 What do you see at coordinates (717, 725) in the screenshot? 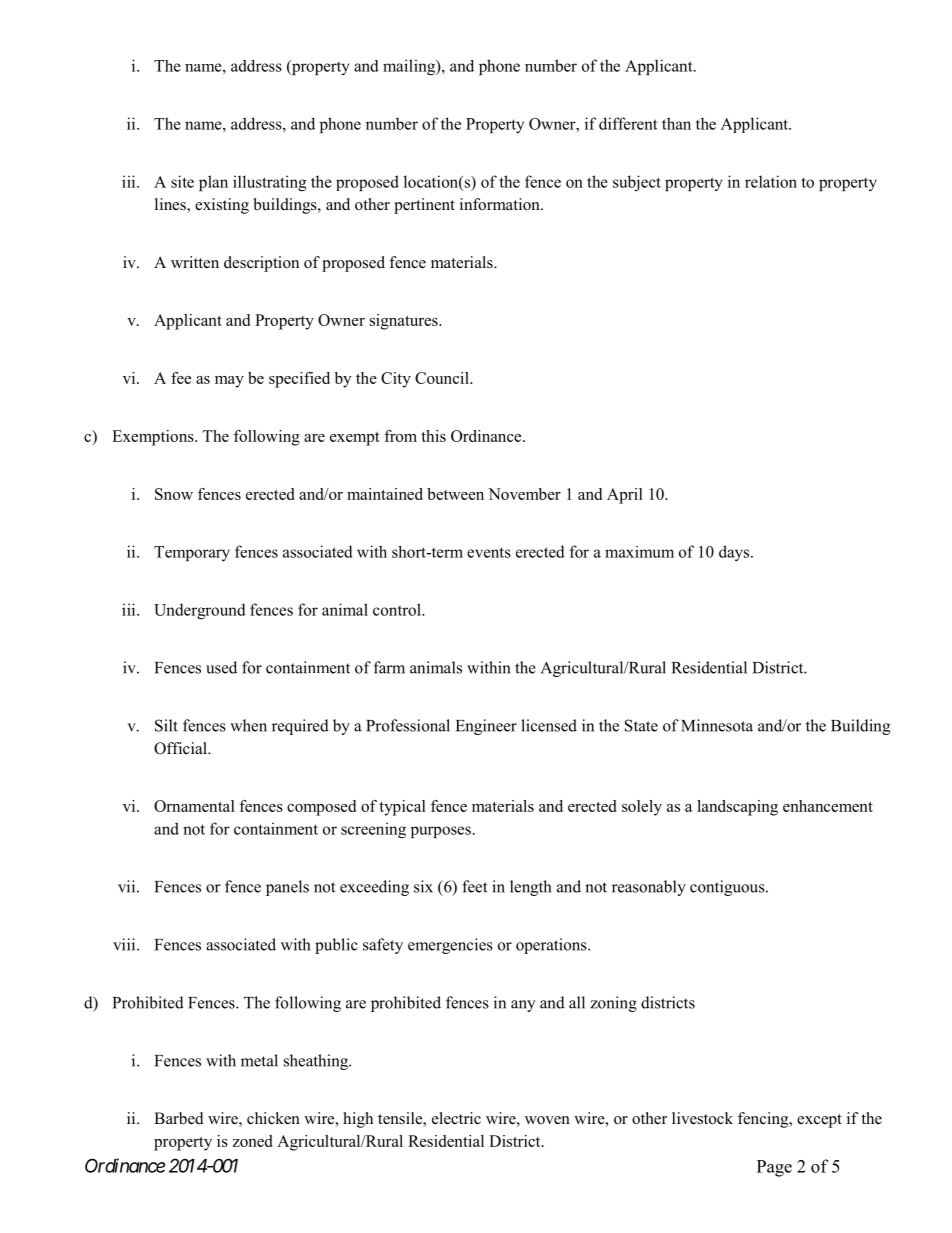
I see `Minnesota` at bounding box center [717, 725].
